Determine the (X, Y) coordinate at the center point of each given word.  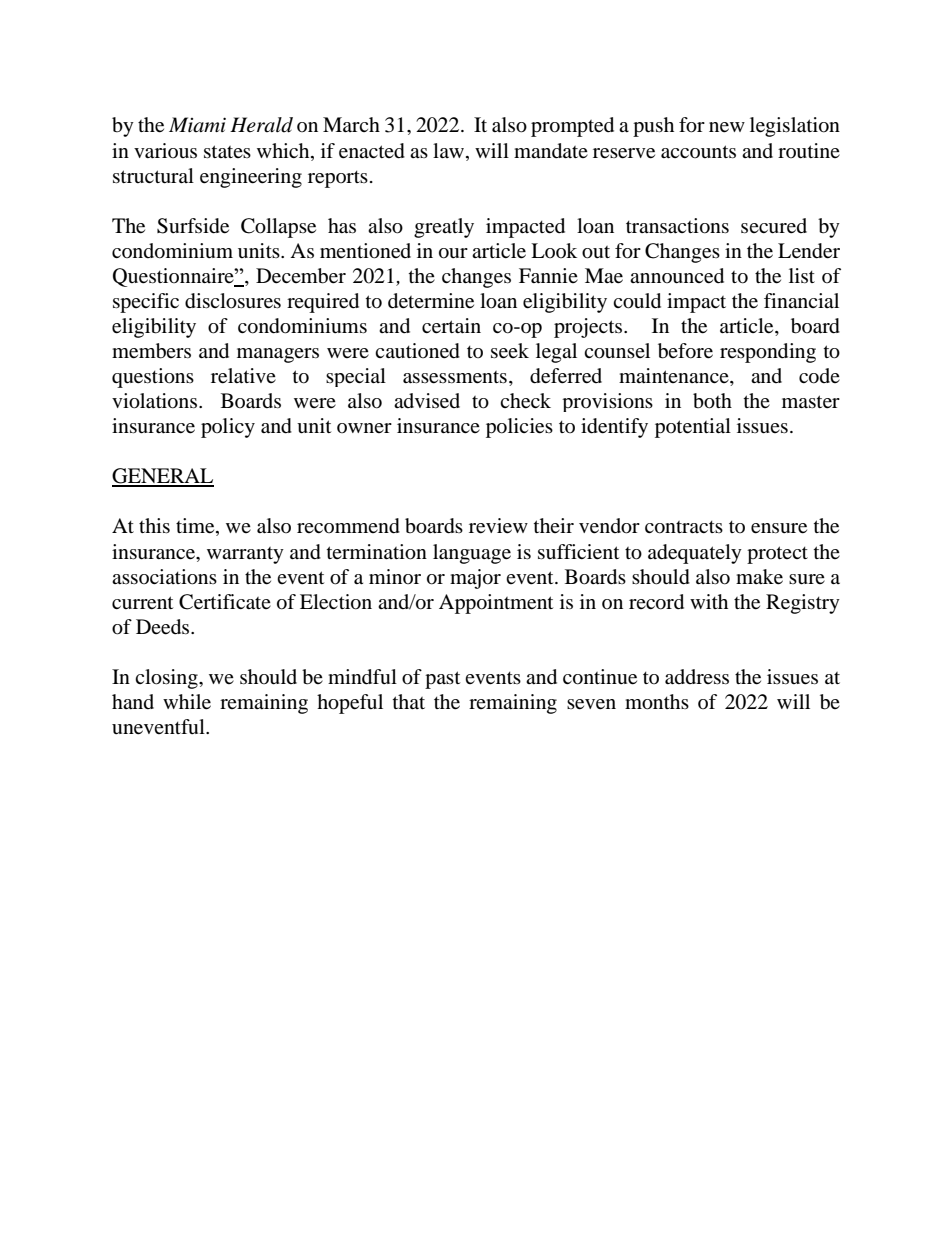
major (475, 579)
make (759, 577)
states (227, 152)
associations (164, 577)
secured (774, 226)
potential (693, 428)
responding (768, 353)
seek (510, 351)
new (727, 127)
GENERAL (163, 477)
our (453, 253)
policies (519, 428)
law (450, 150)
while (187, 702)
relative (243, 376)
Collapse (278, 228)
